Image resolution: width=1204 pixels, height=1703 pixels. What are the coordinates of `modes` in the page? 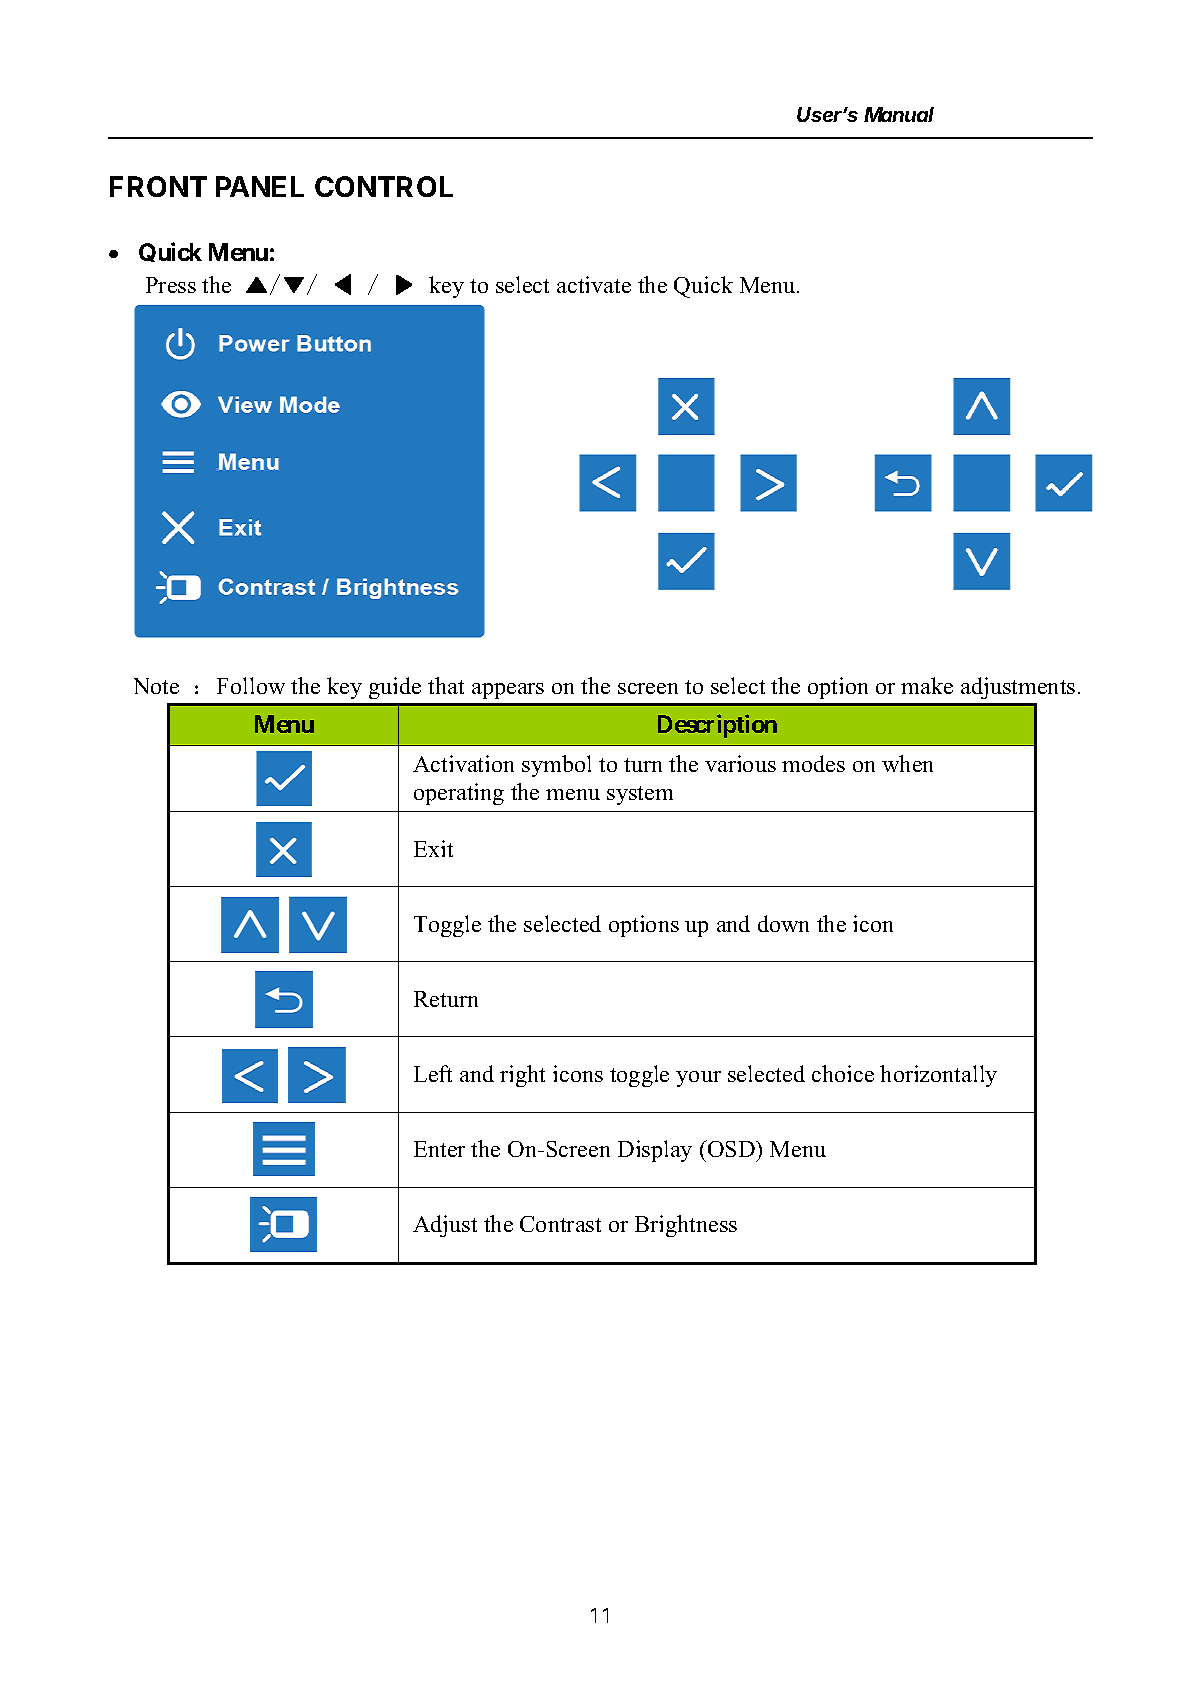 It's located at (813, 763).
